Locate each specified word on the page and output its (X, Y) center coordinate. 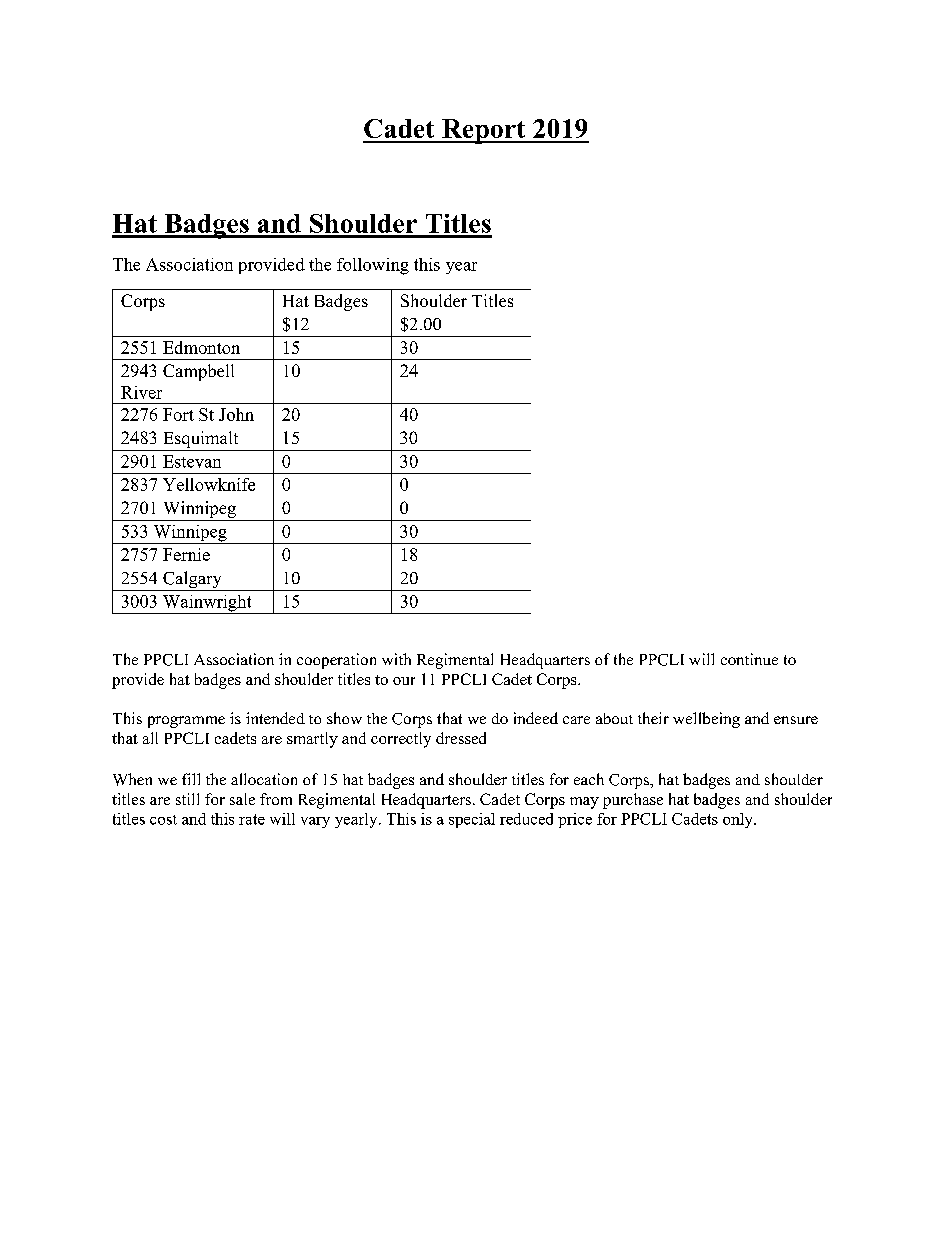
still (187, 799)
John (236, 414)
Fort (178, 414)
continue (749, 659)
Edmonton (201, 347)
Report (484, 131)
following (373, 266)
